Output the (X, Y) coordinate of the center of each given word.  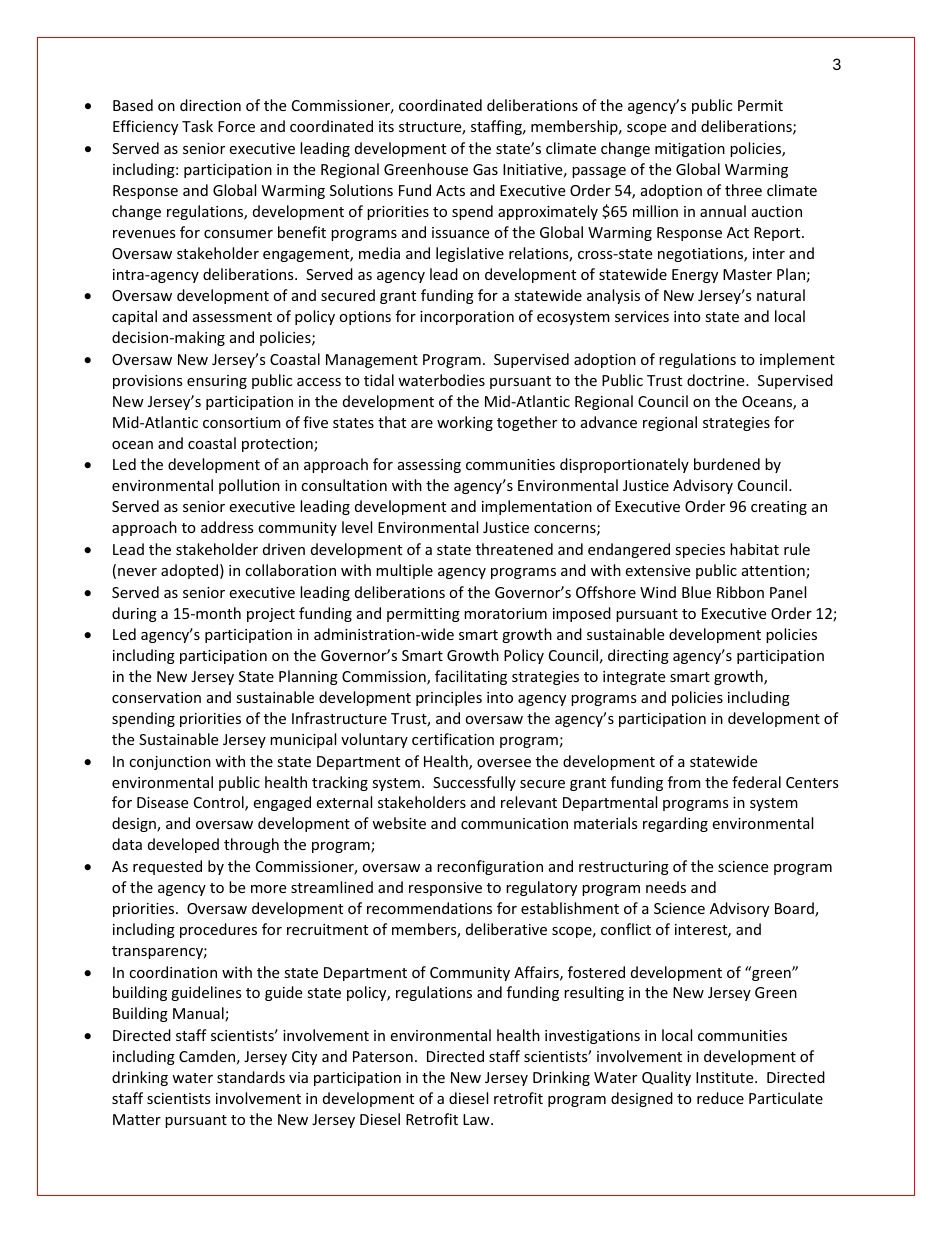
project (271, 615)
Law (477, 1119)
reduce (720, 1098)
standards (251, 1077)
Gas (485, 169)
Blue (696, 592)
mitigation (690, 150)
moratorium (505, 613)
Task (197, 126)
